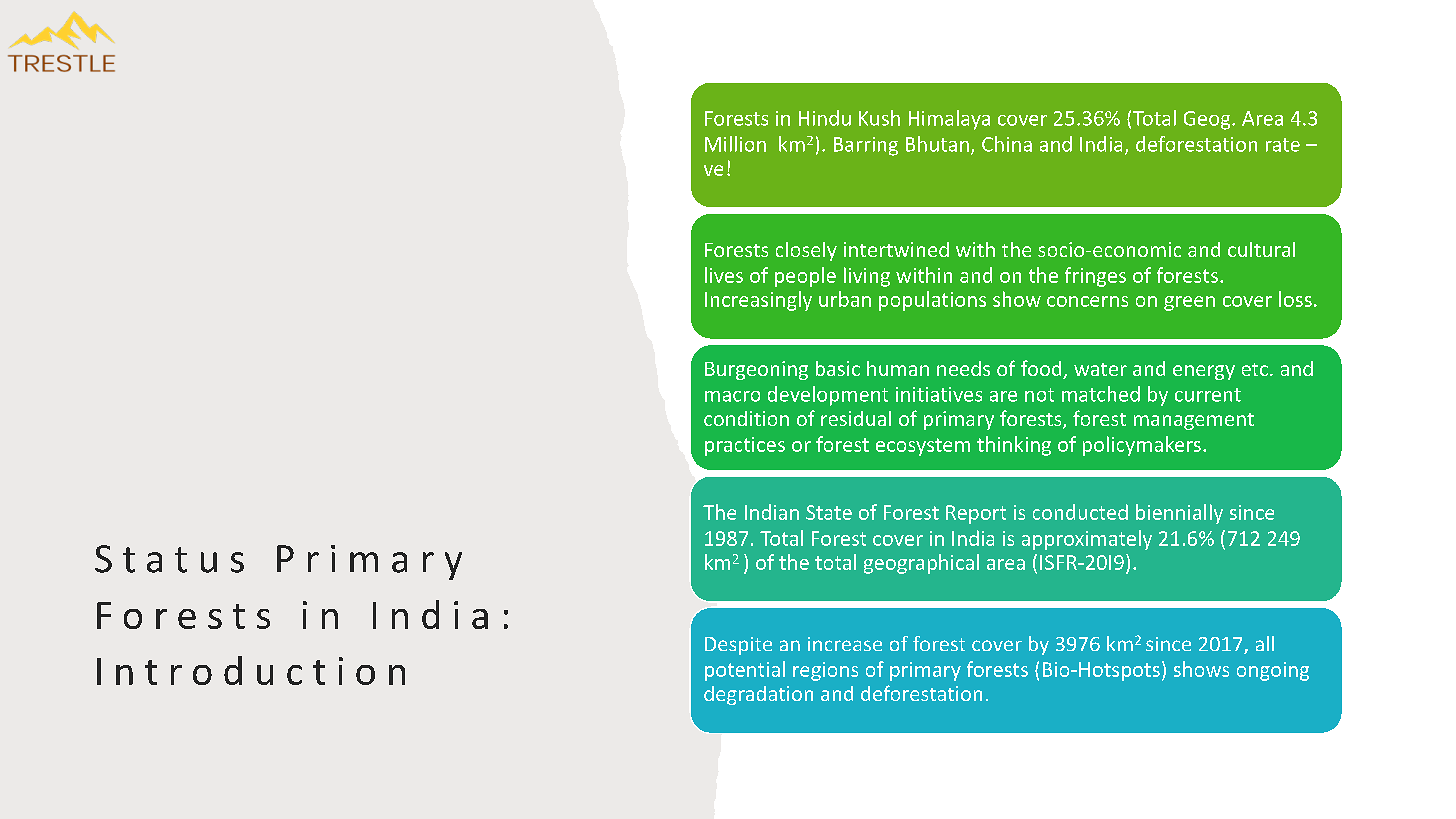  What do you see at coordinates (1208, 395) in the document?
I see `current` at bounding box center [1208, 395].
